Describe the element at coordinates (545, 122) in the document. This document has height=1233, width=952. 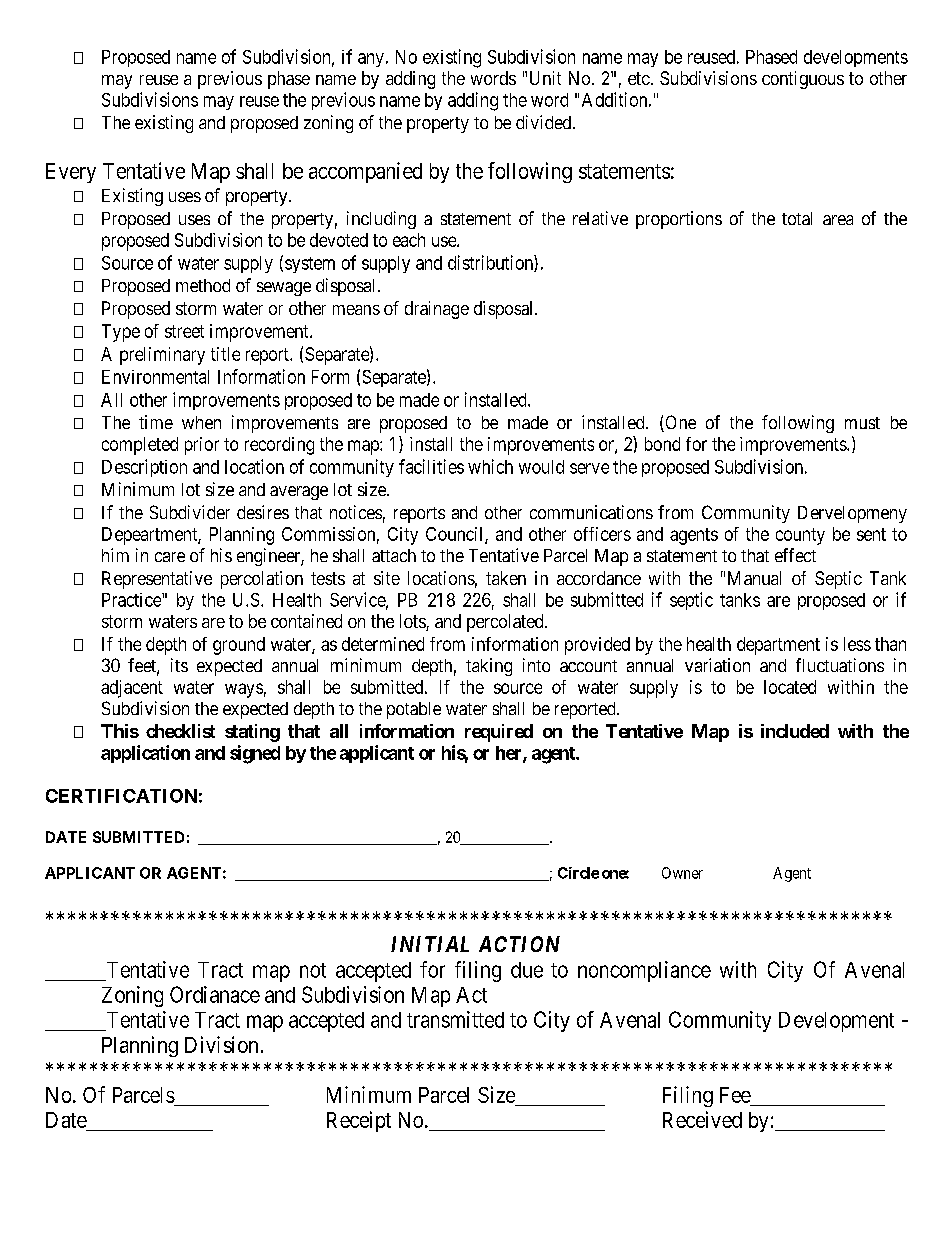
I see `divided` at that location.
